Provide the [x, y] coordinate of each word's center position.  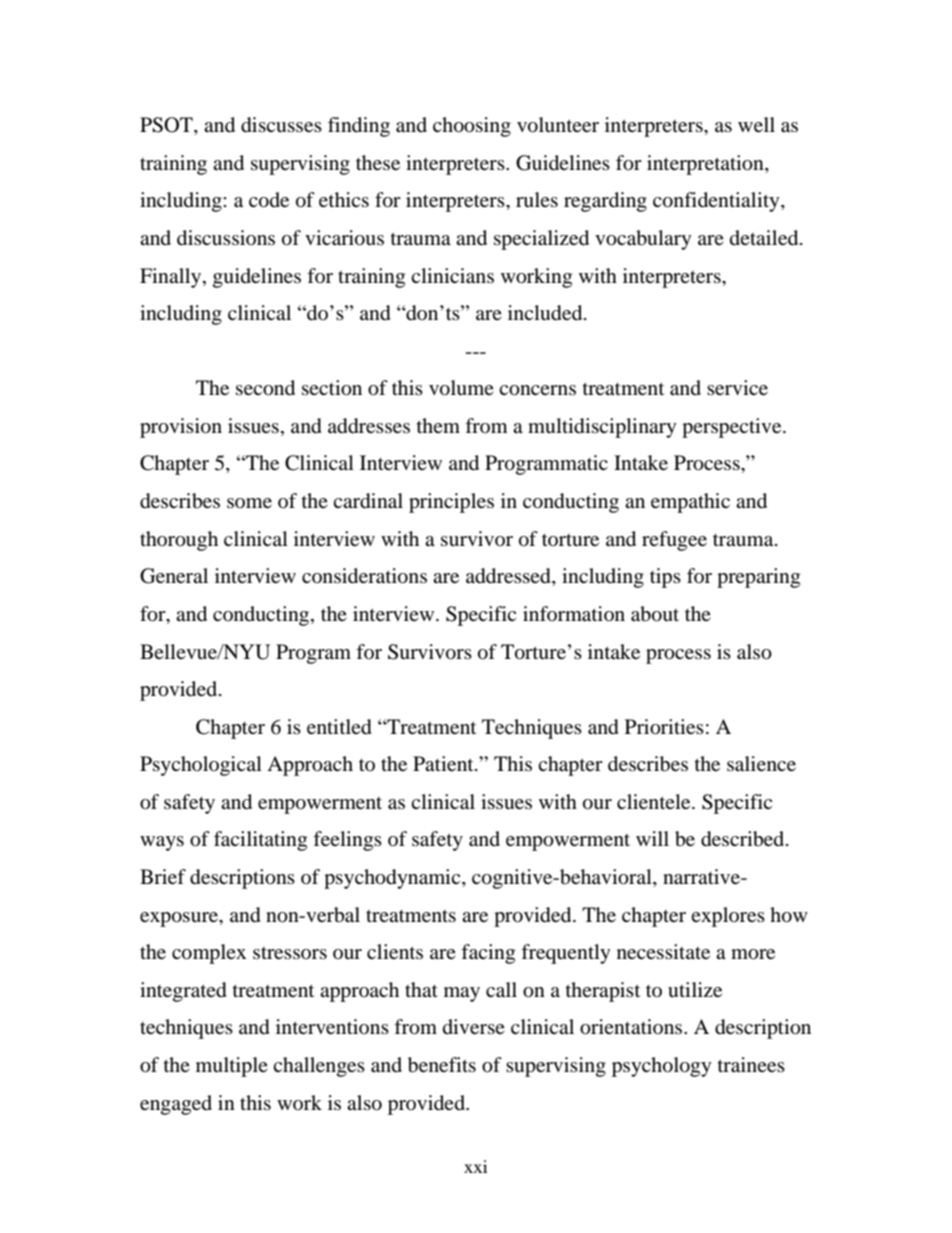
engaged [176, 1105]
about [655, 614]
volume [461, 388]
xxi [475, 1166]
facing [488, 954]
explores [728, 917]
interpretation [706, 165]
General [174, 576]
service [737, 387]
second [265, 388]
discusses [281, 125]
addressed [509, 577]
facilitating [260, 841]
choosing [472, 127]
